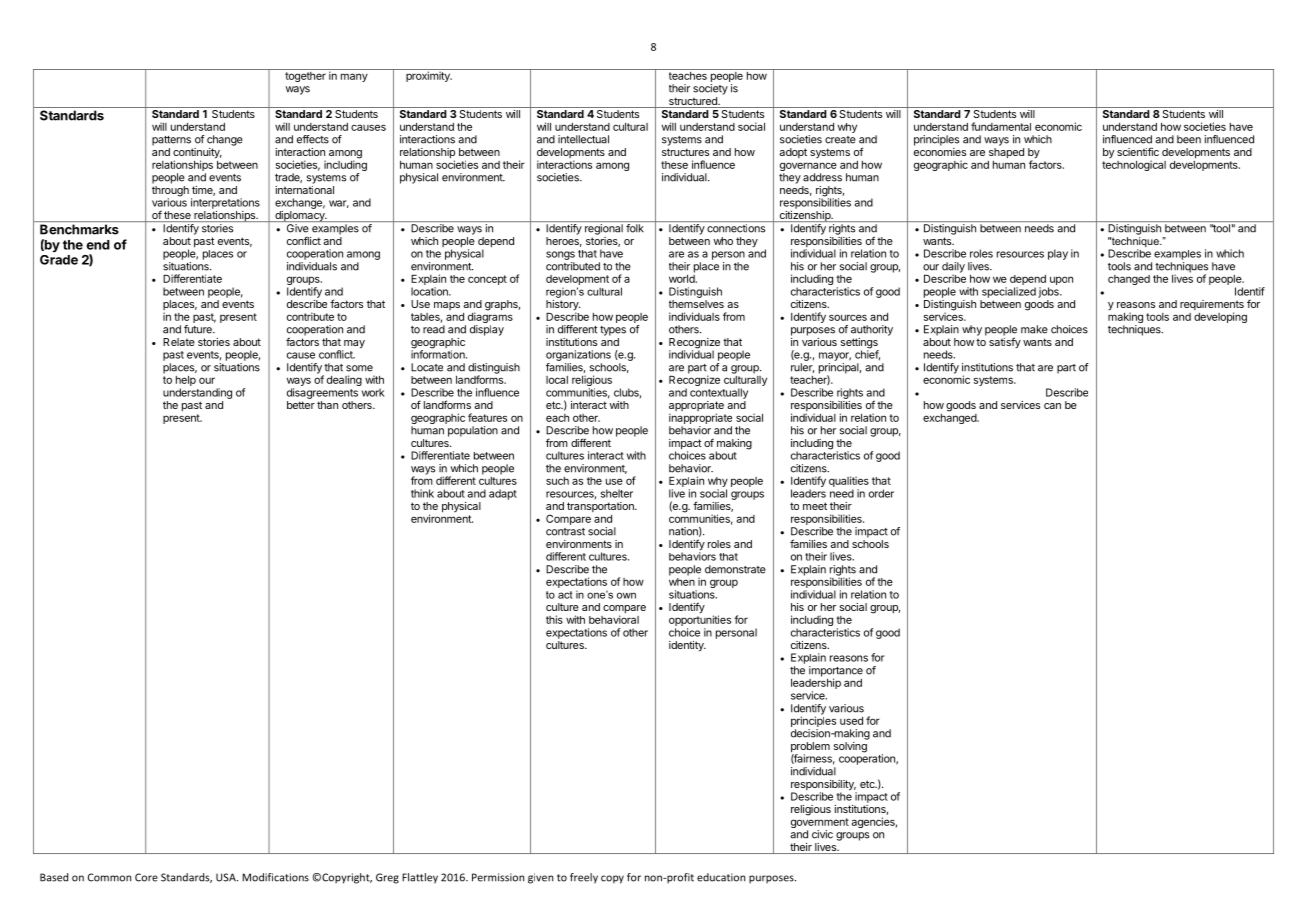 The image size is (1307, 924). I want to click on think, so click(422, 493).
